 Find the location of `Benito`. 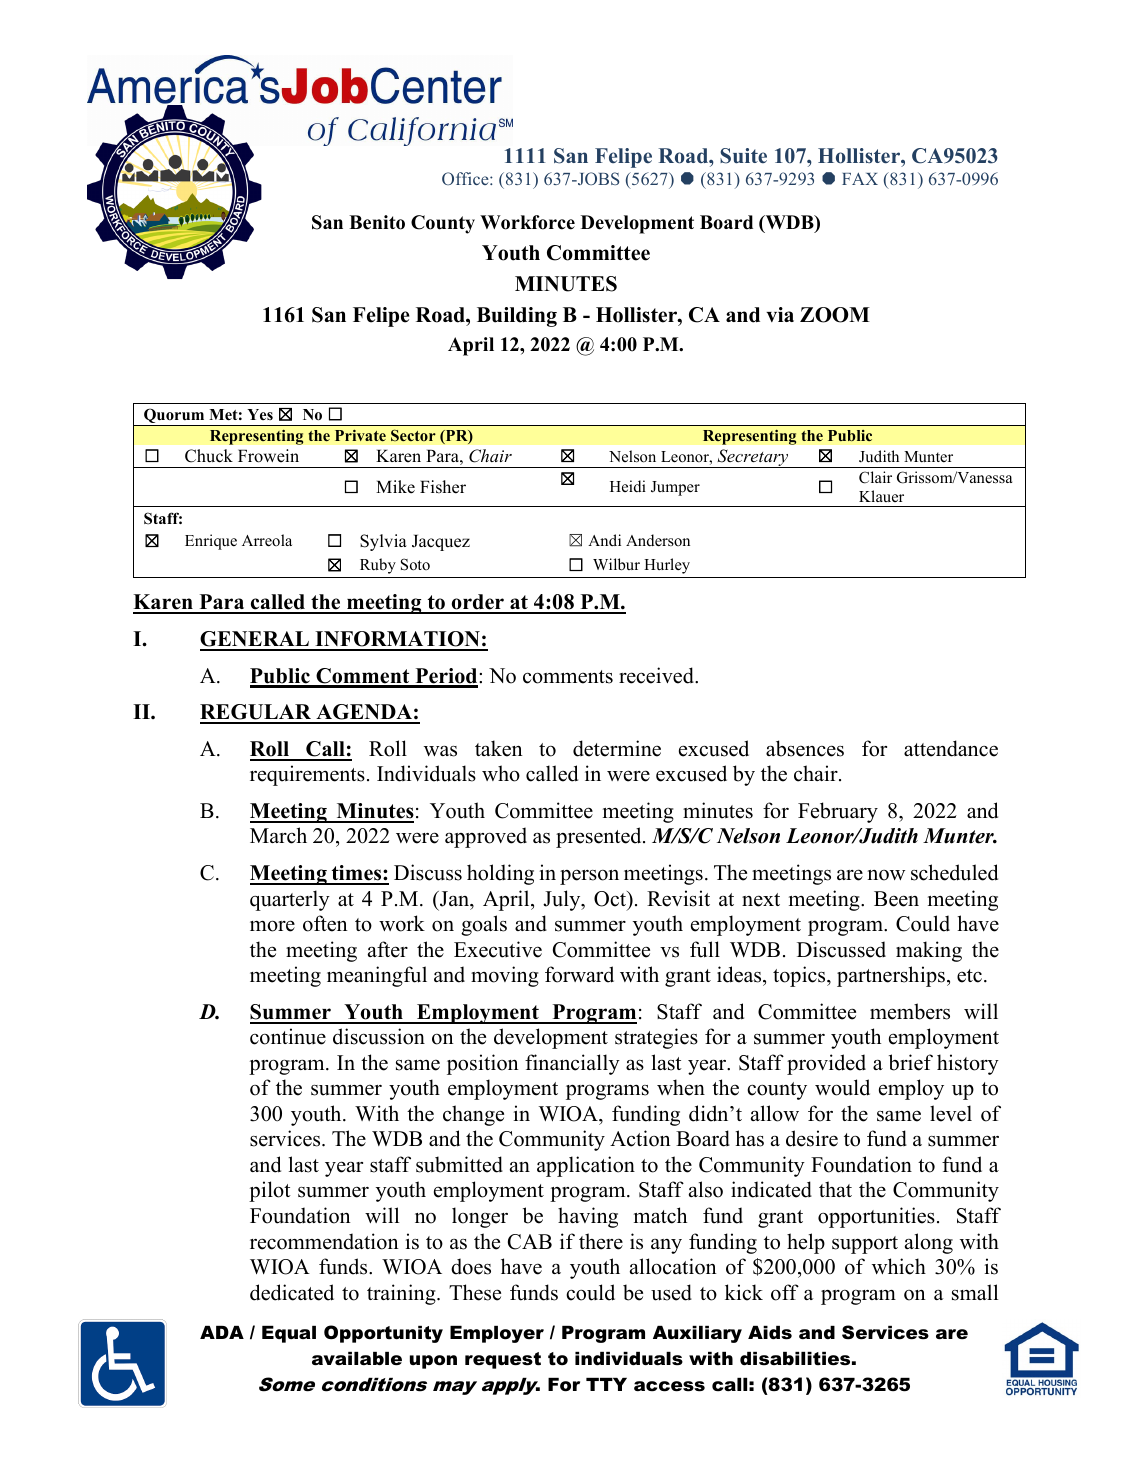

Benito is located at coordinates (377, 222).
